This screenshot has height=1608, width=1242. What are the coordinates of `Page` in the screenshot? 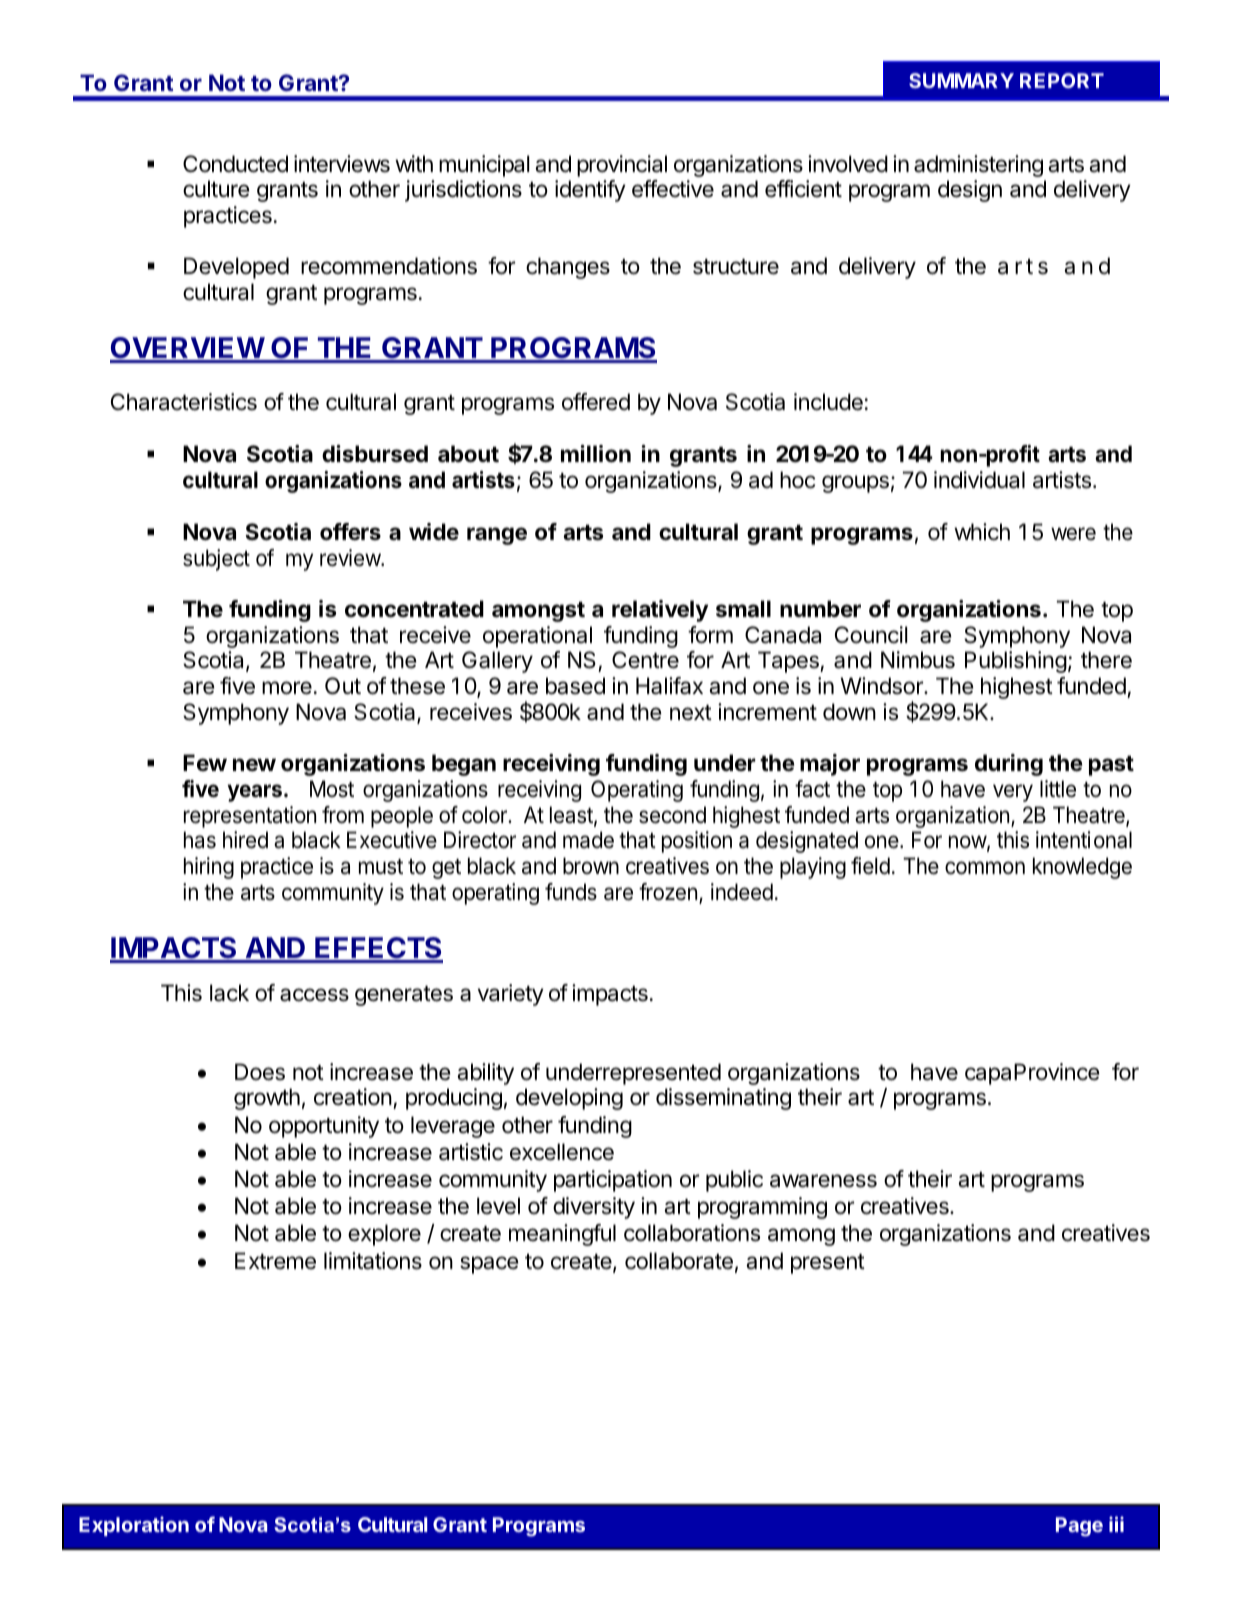 It's located at (1079, 1527).
